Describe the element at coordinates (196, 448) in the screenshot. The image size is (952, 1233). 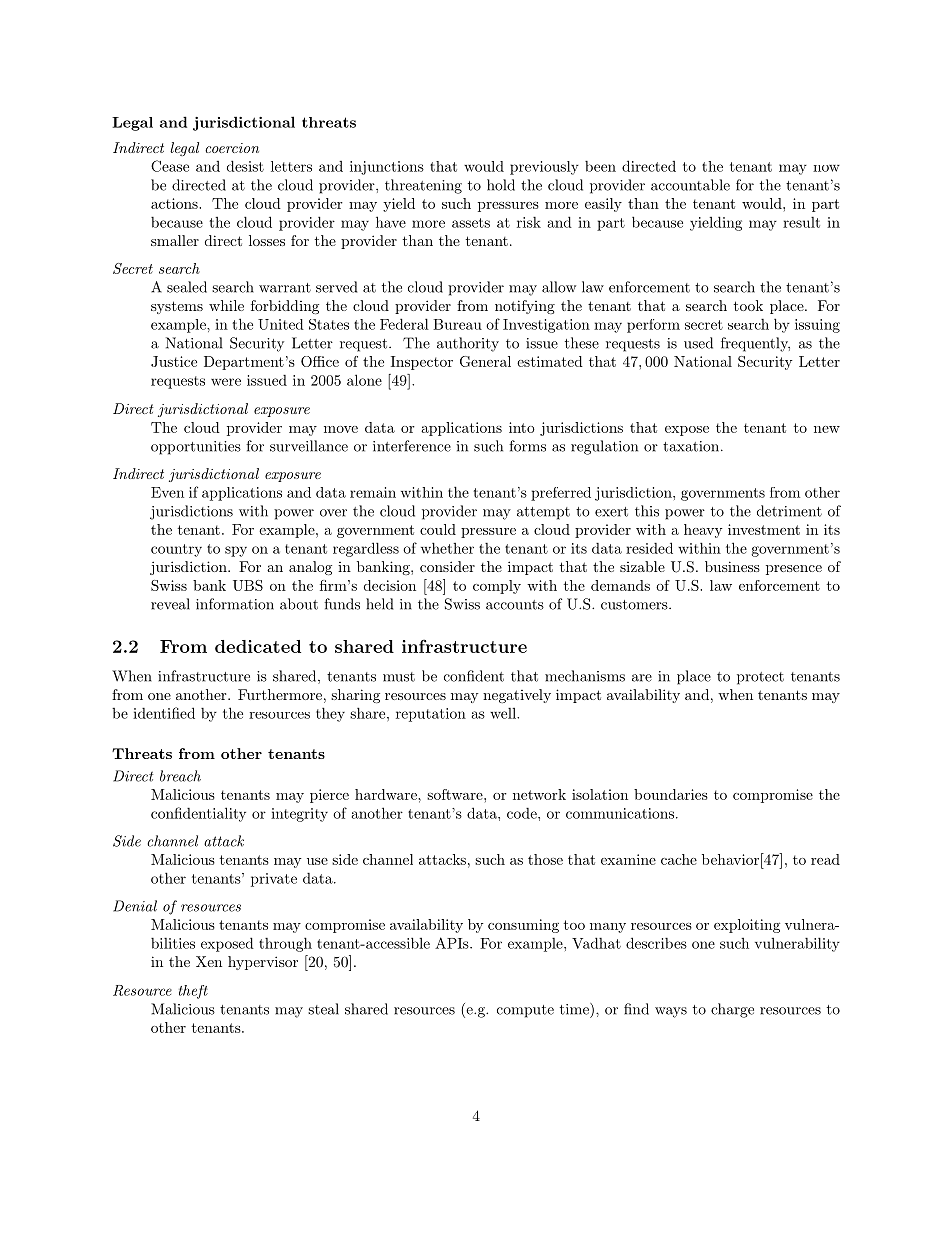
I see `opportunities` at that location.
